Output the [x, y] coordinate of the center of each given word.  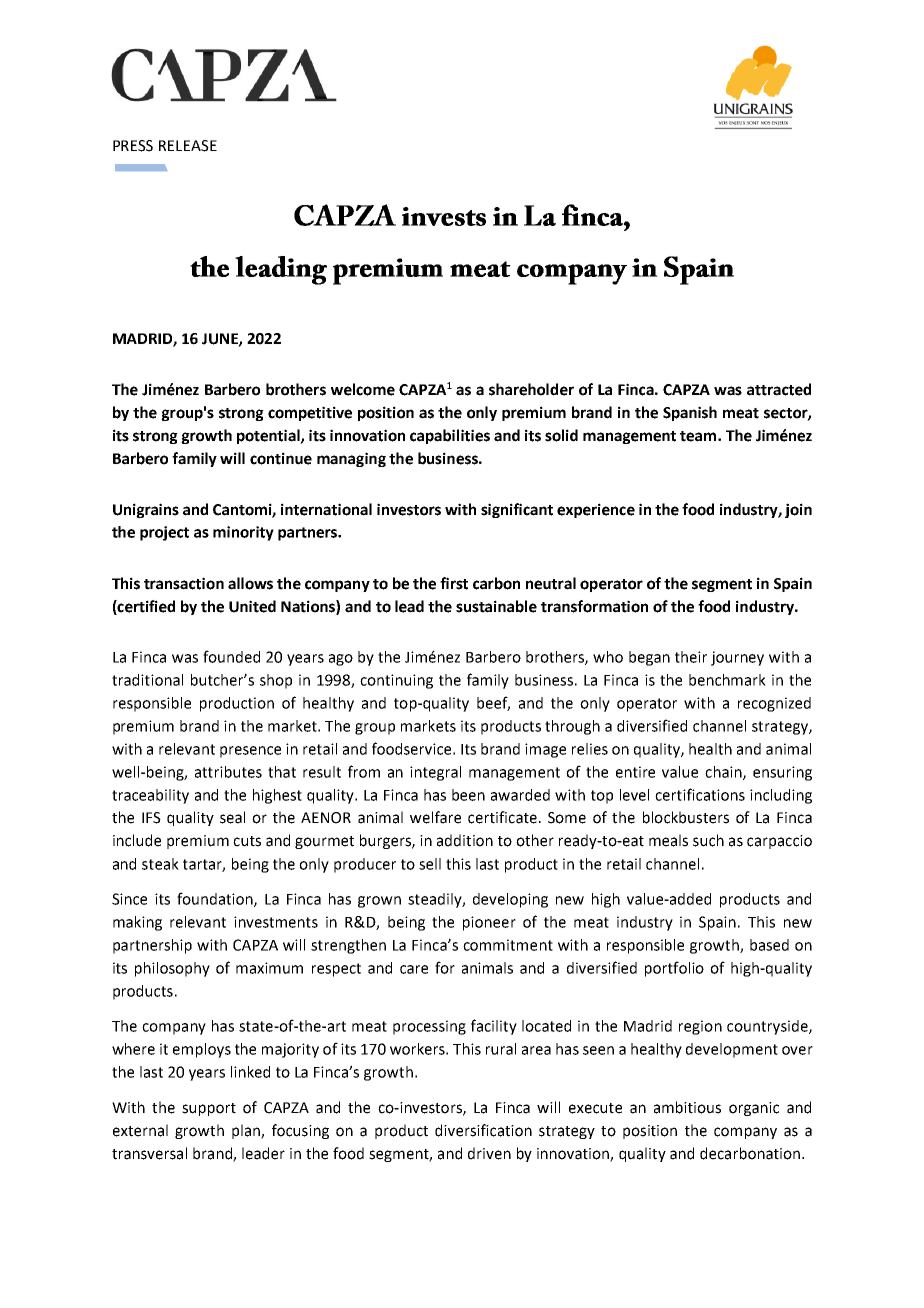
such [708, 840]
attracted [779, 389]
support [209, 1109]
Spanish [690, 413]
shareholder [531, 389]
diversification [483, 1130]
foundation [216, 899]
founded [231, 656]
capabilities [450, 436]
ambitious [687, 1107]
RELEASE [188, 146]
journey [737, 658]
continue [281, 458]
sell [430, 864]
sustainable [496, 606]
